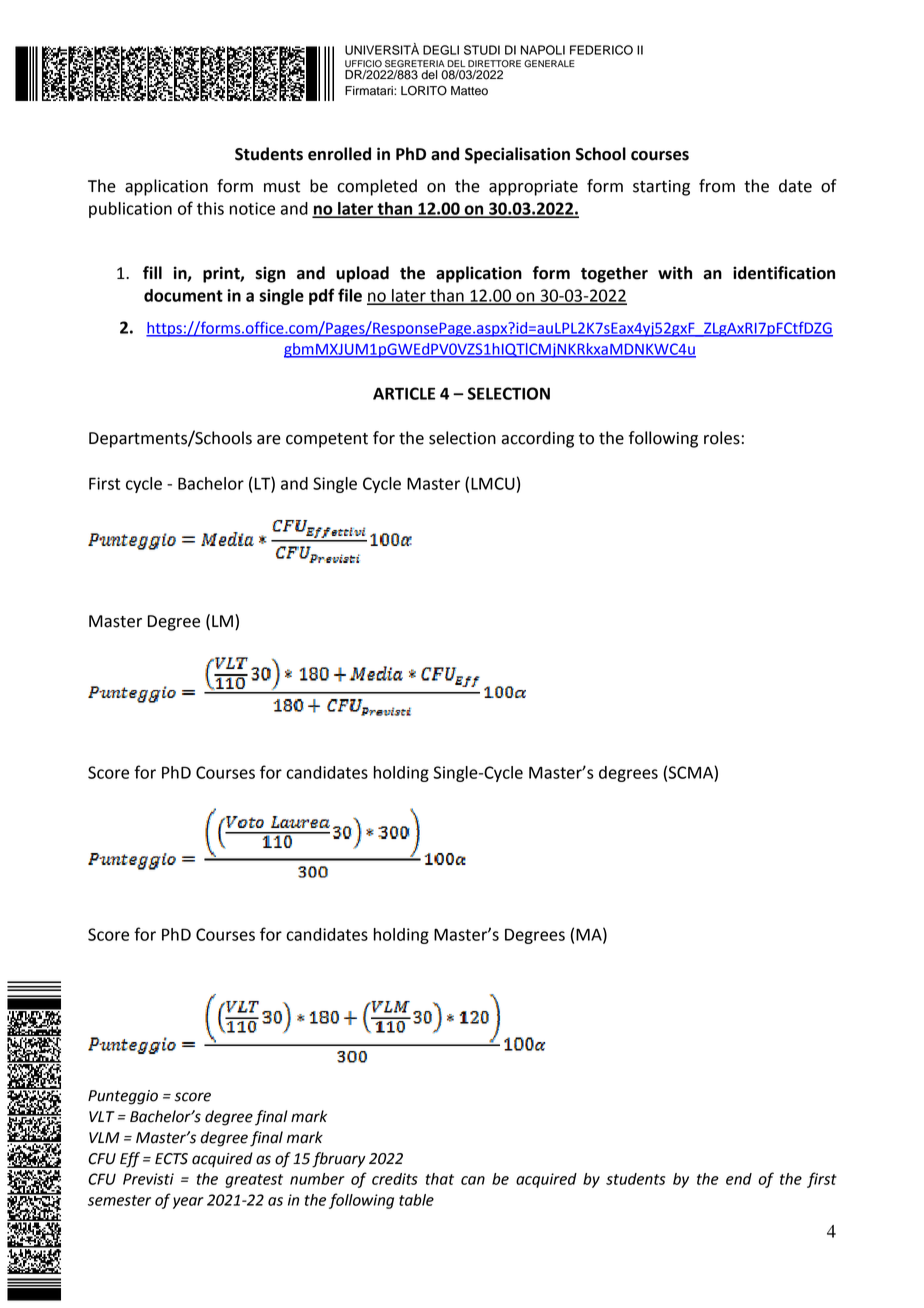  Describe the element at coordinates (440, 1179) in the screenshot. I see `that` at that location.
